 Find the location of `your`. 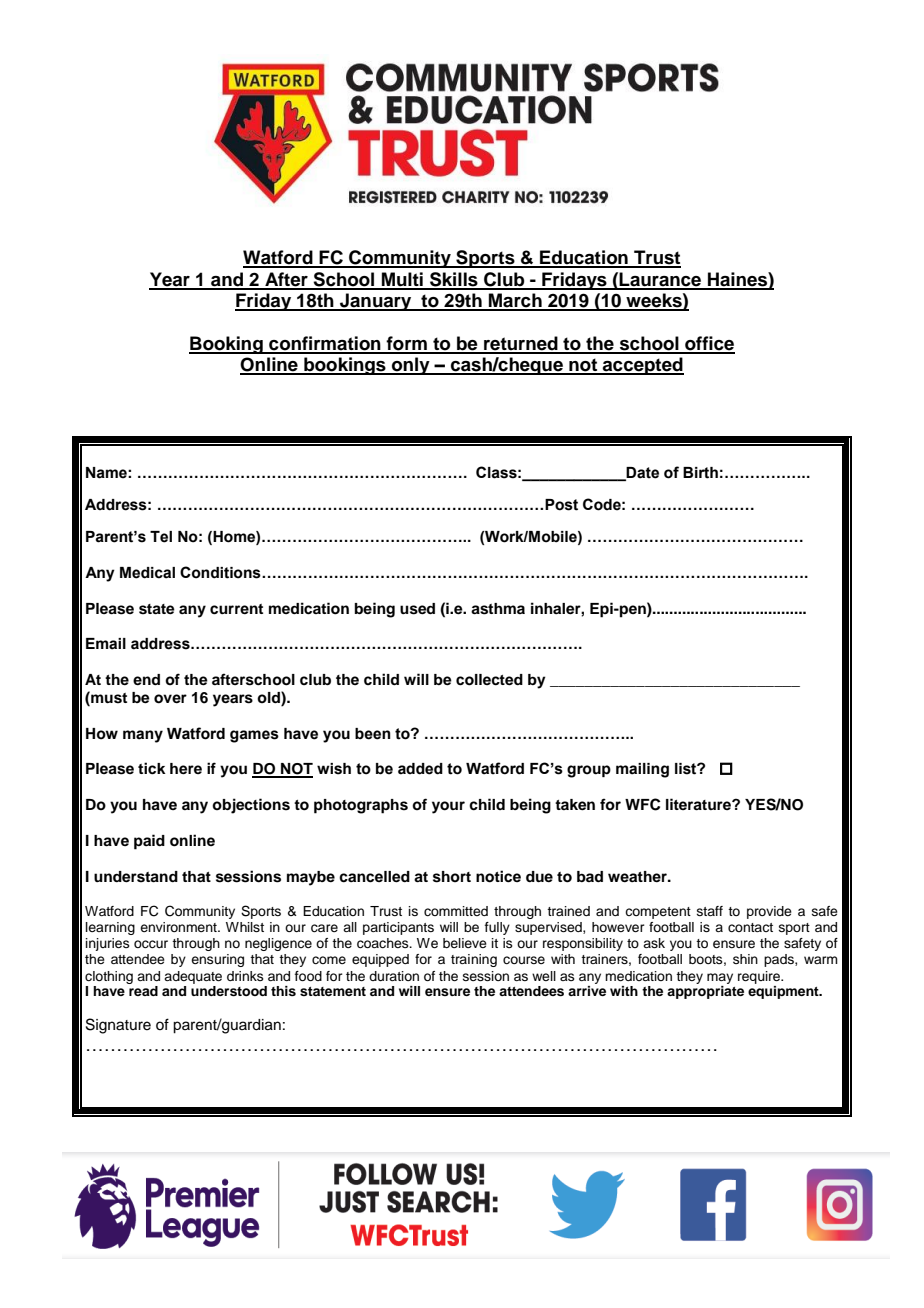

your is located at coordinates (448, 807).
